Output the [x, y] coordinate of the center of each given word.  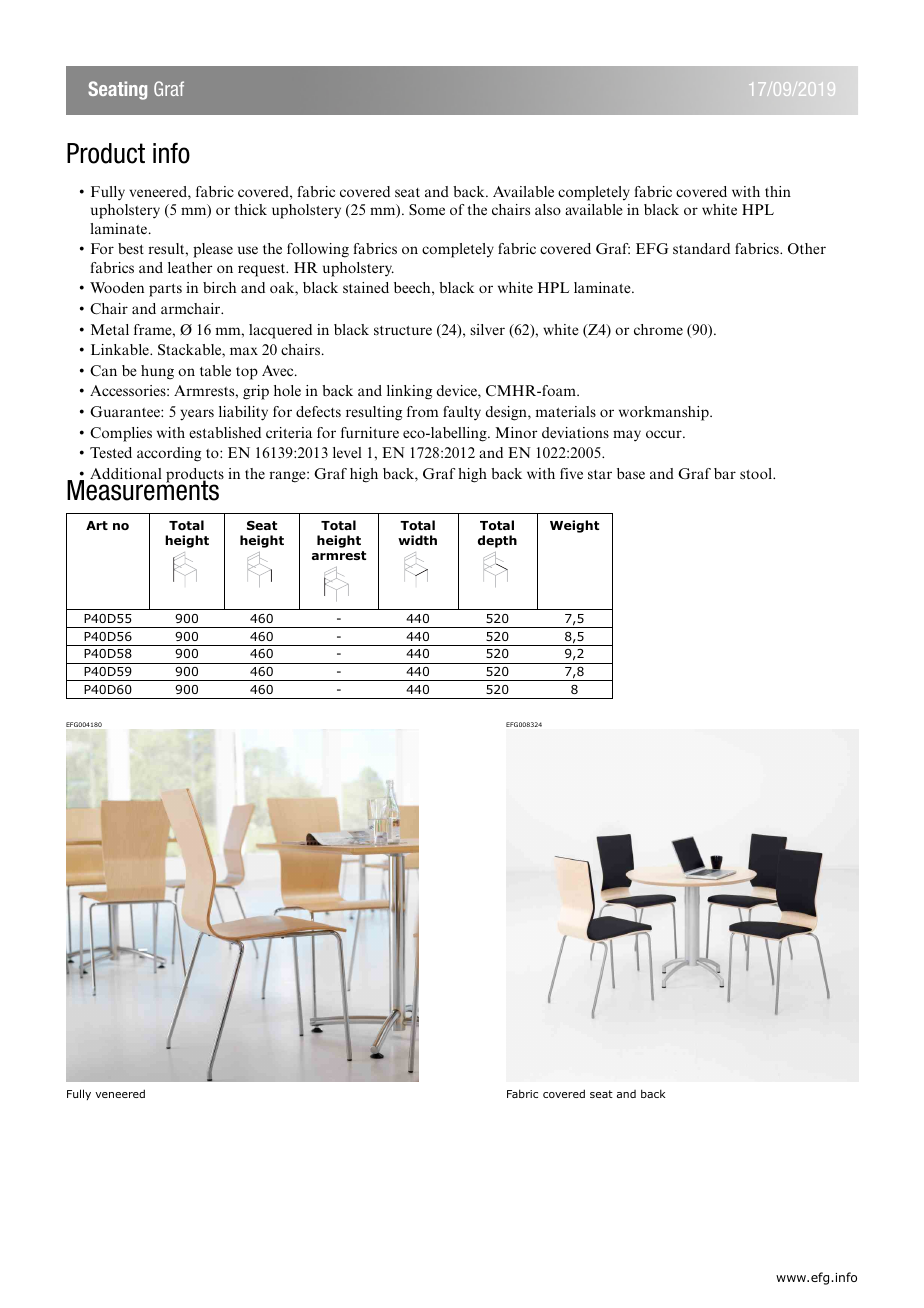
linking [409, 392]
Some [427, 209]
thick [251, 209]
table [215, 370]
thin [778, 191]
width [417, 540]
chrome [658, 329]
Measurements [144, 489]
